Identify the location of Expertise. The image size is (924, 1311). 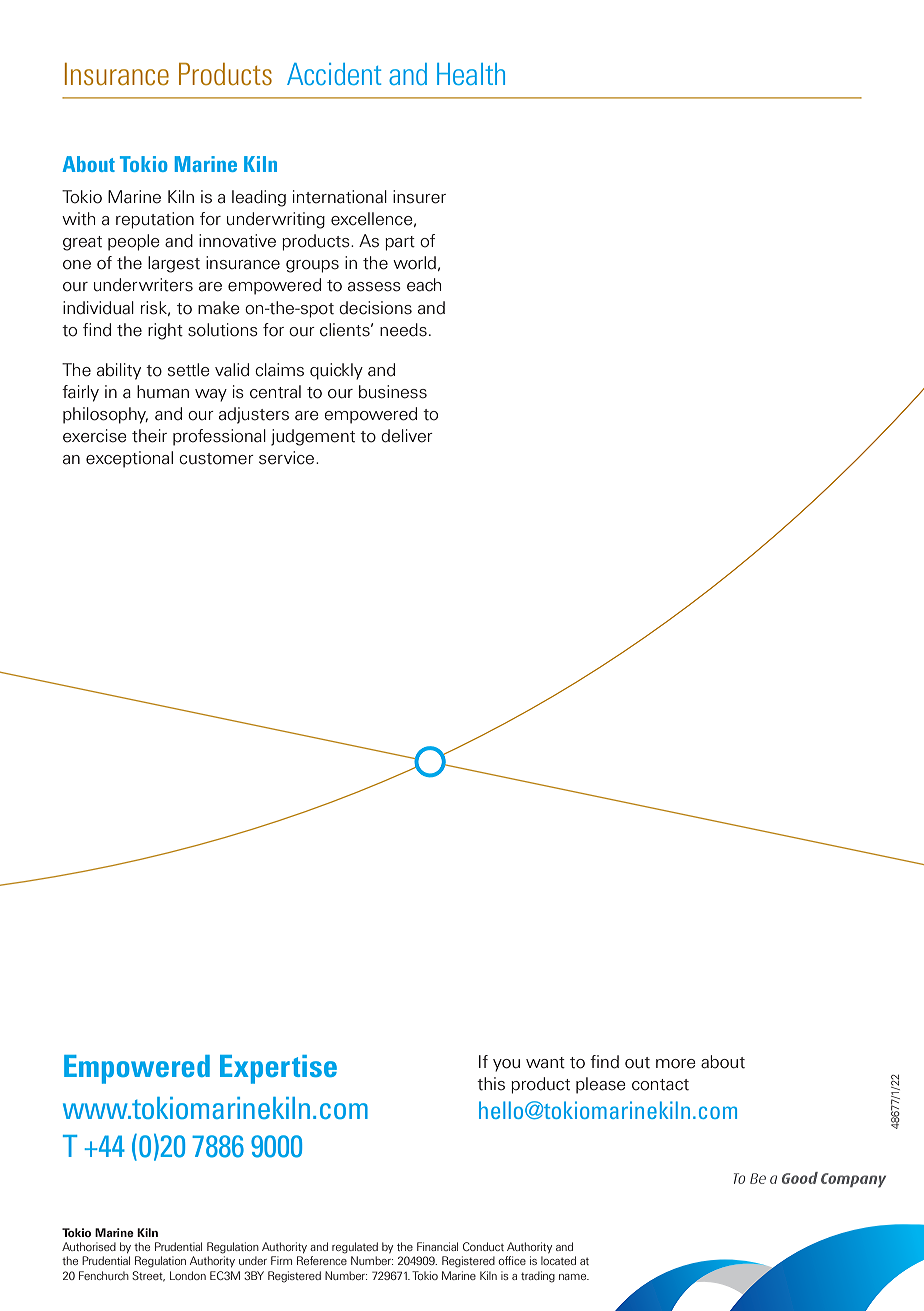
(278, 1069).
